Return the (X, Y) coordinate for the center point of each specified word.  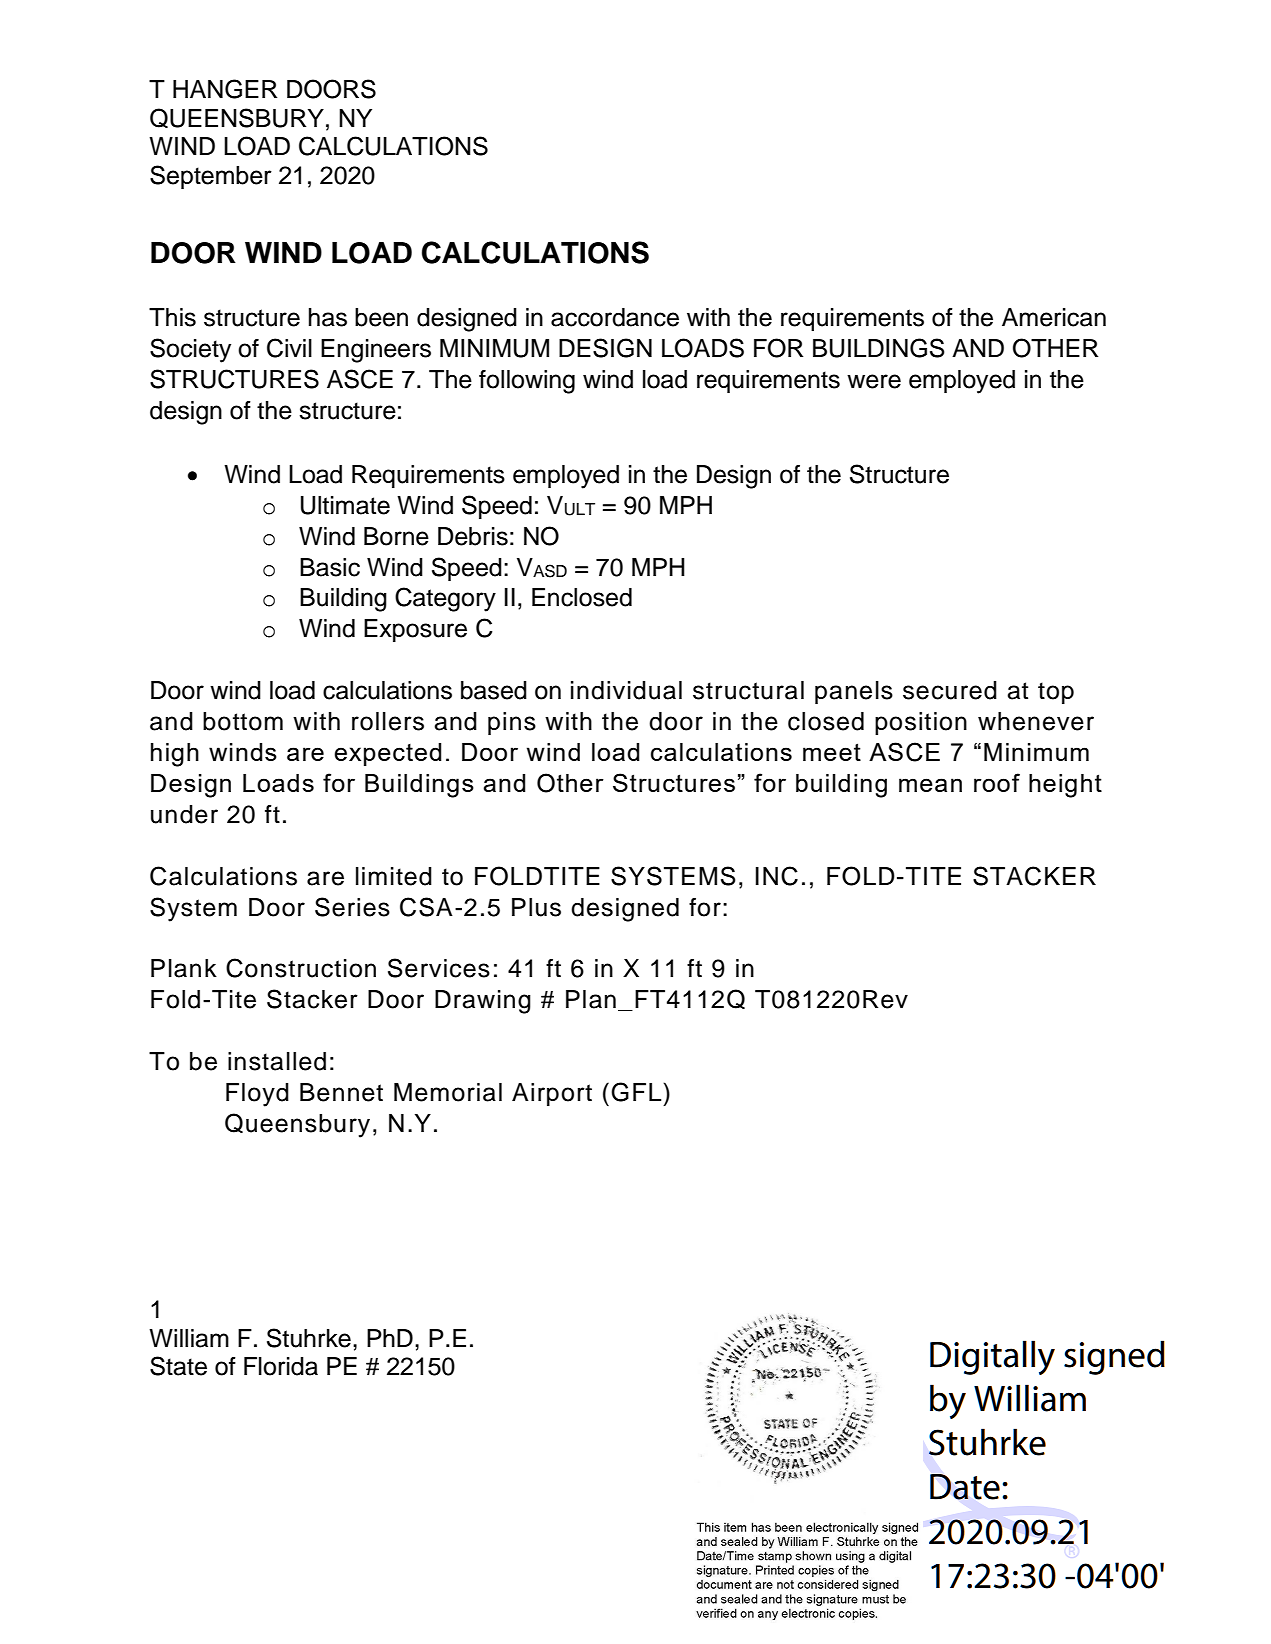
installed (277, 1061)
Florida (281, 1366)
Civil (289, 348)
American (1054, 317)
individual (626, 690)
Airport (552, 1094)
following (527, 382)
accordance (615, 317)
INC (777, 876)
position (921, 723)
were (874, 381)
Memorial (448, 1092)
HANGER (225, 89)
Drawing (483, 1002)
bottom (243, 721)
